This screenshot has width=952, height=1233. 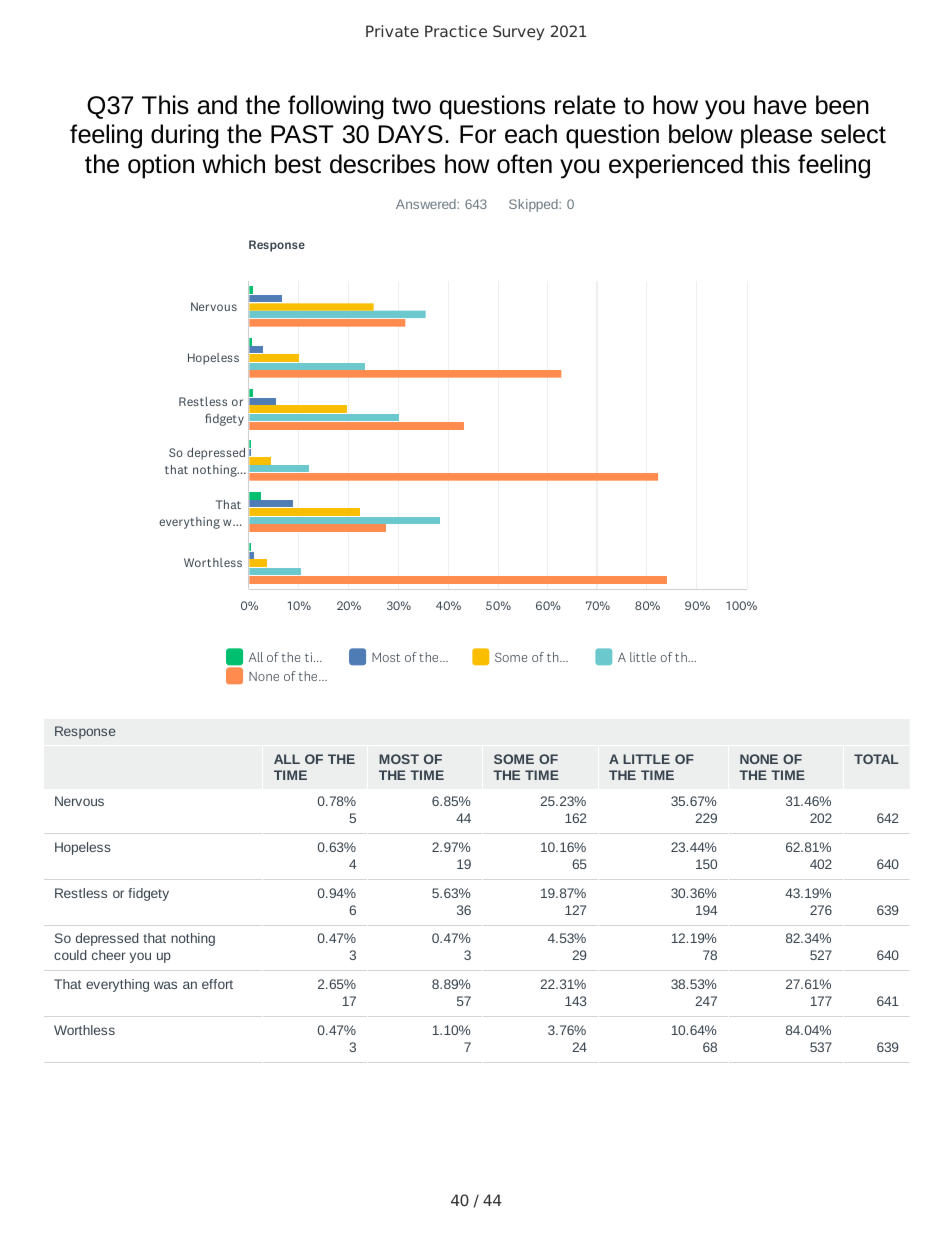 I want to click on have, so click(x=780, y=105).
